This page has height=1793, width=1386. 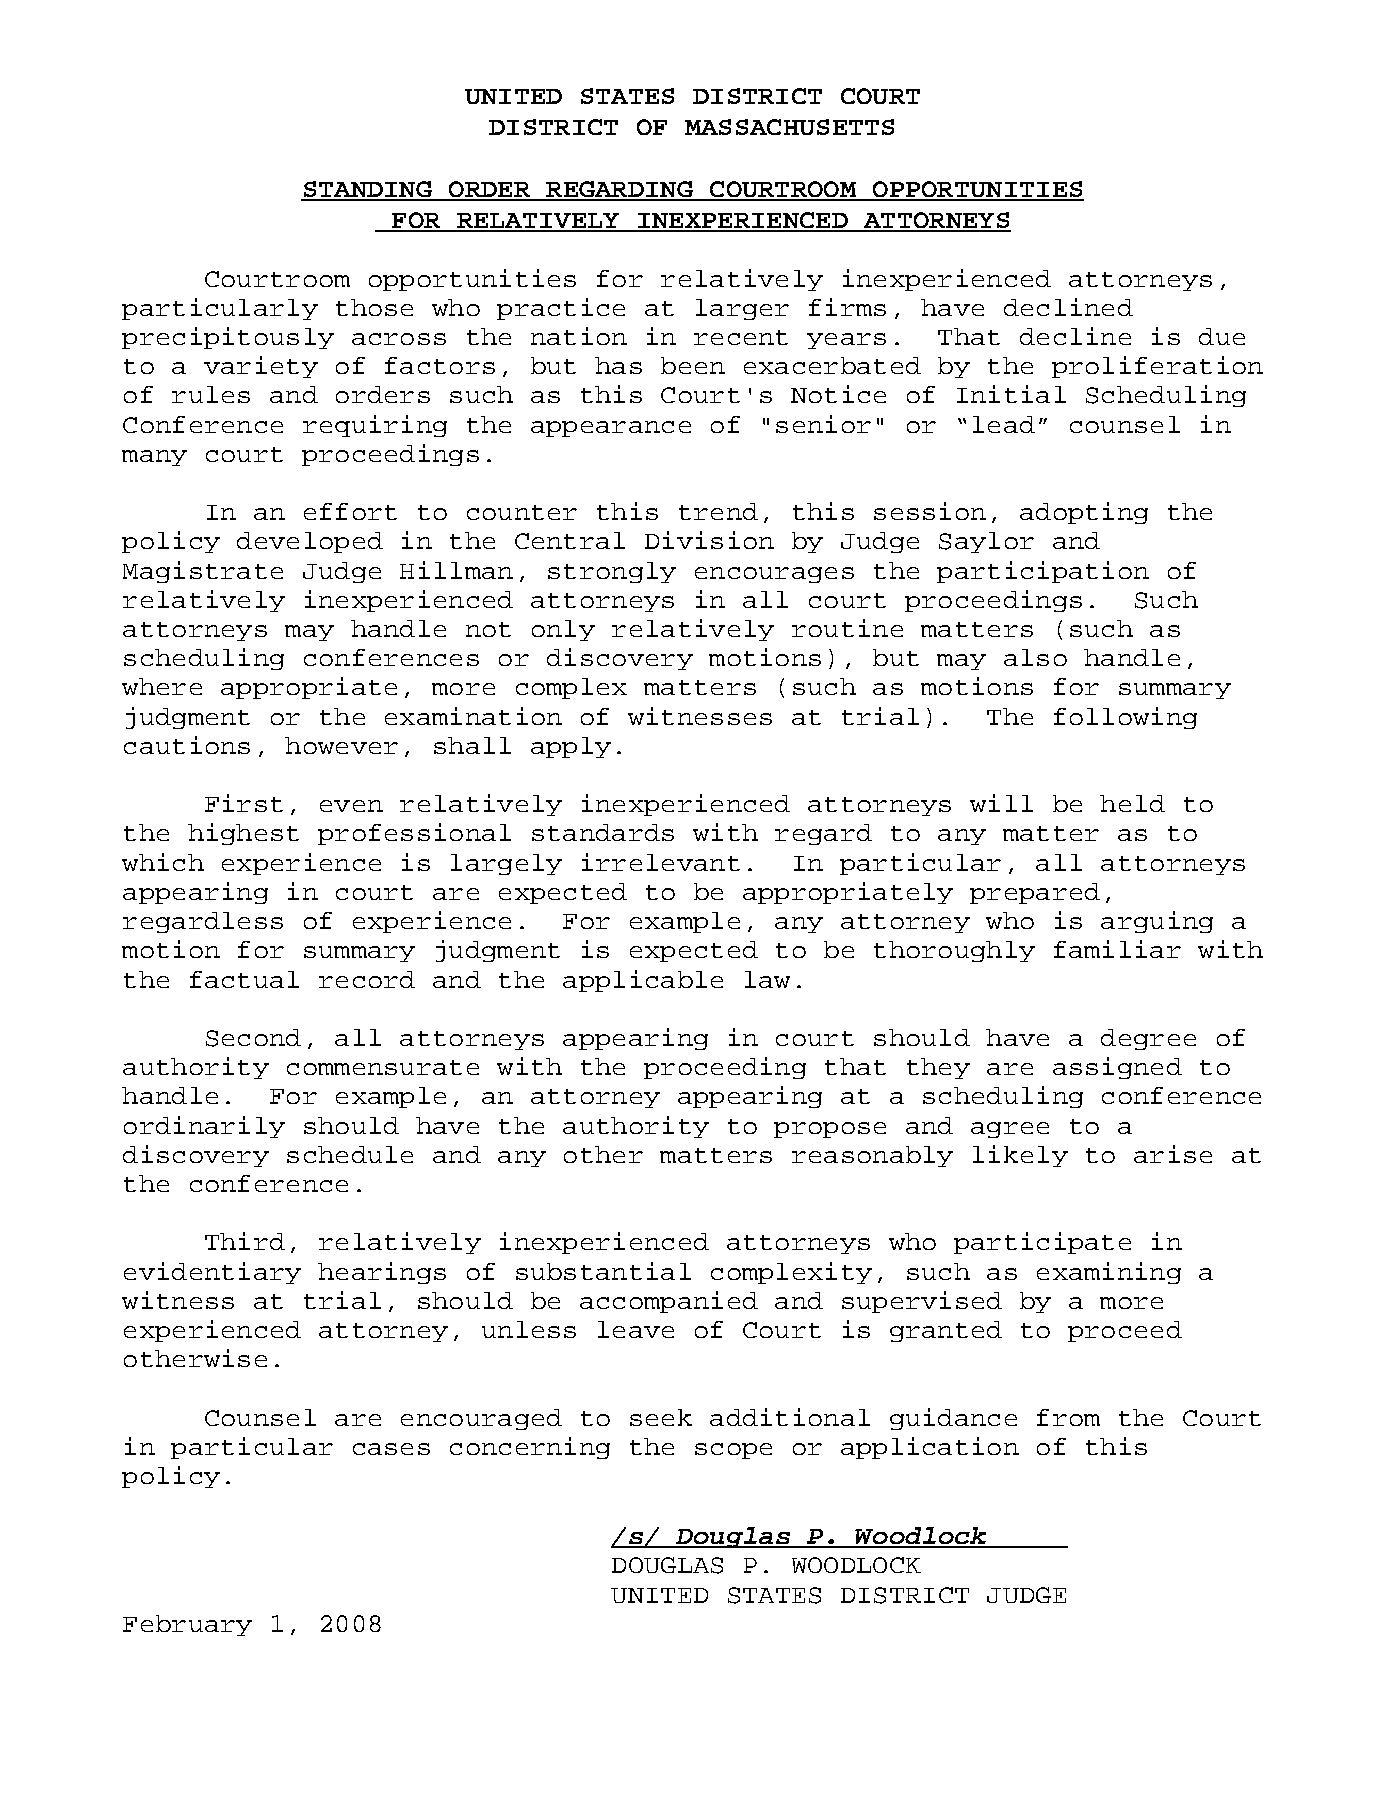 I want to click on strongly, so click(x=612, y=572).
